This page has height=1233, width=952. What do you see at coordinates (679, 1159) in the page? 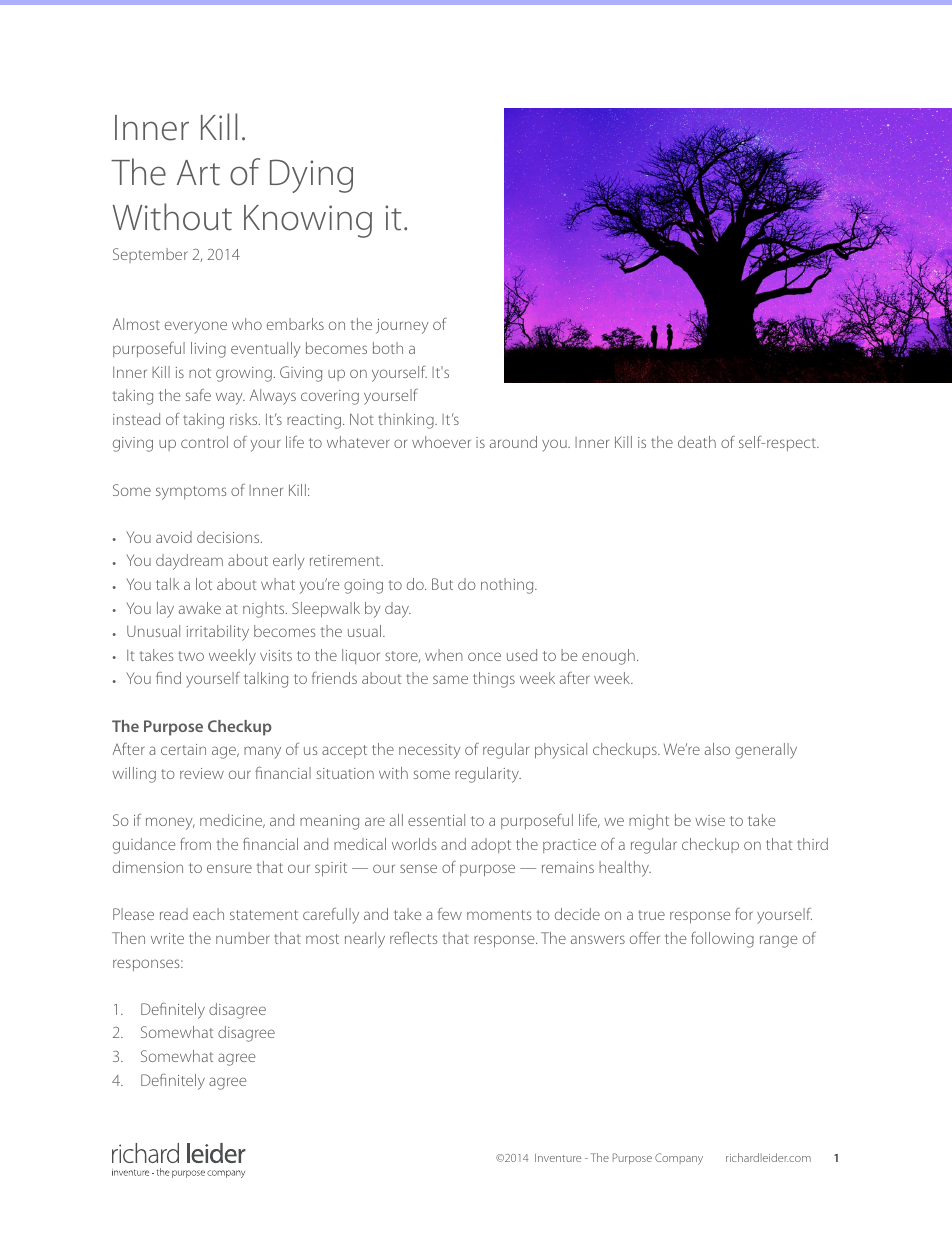
I see `Company` at bounding box center [679, 1159].
